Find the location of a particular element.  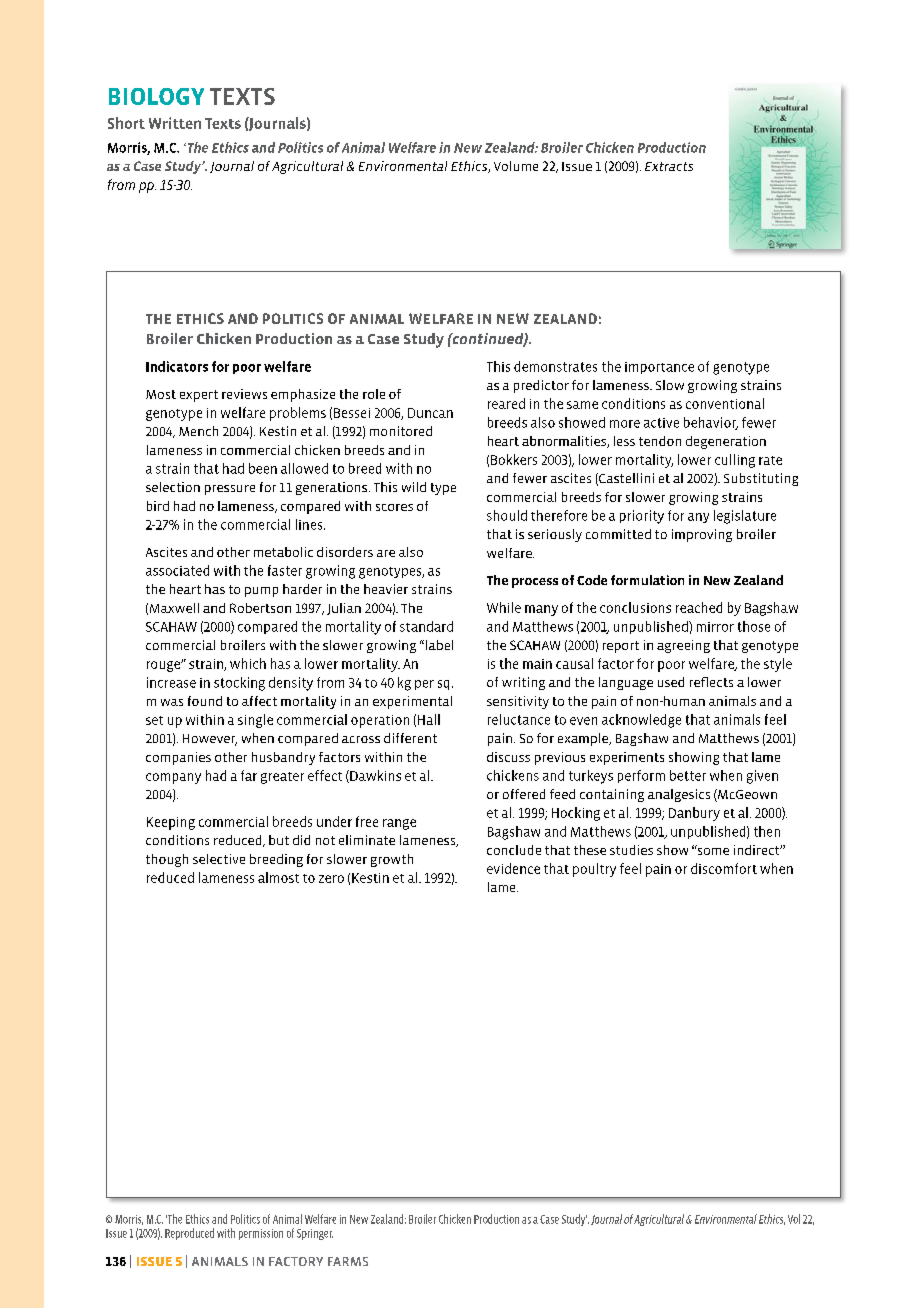

Extracts is located at coordinates (669, 166).
